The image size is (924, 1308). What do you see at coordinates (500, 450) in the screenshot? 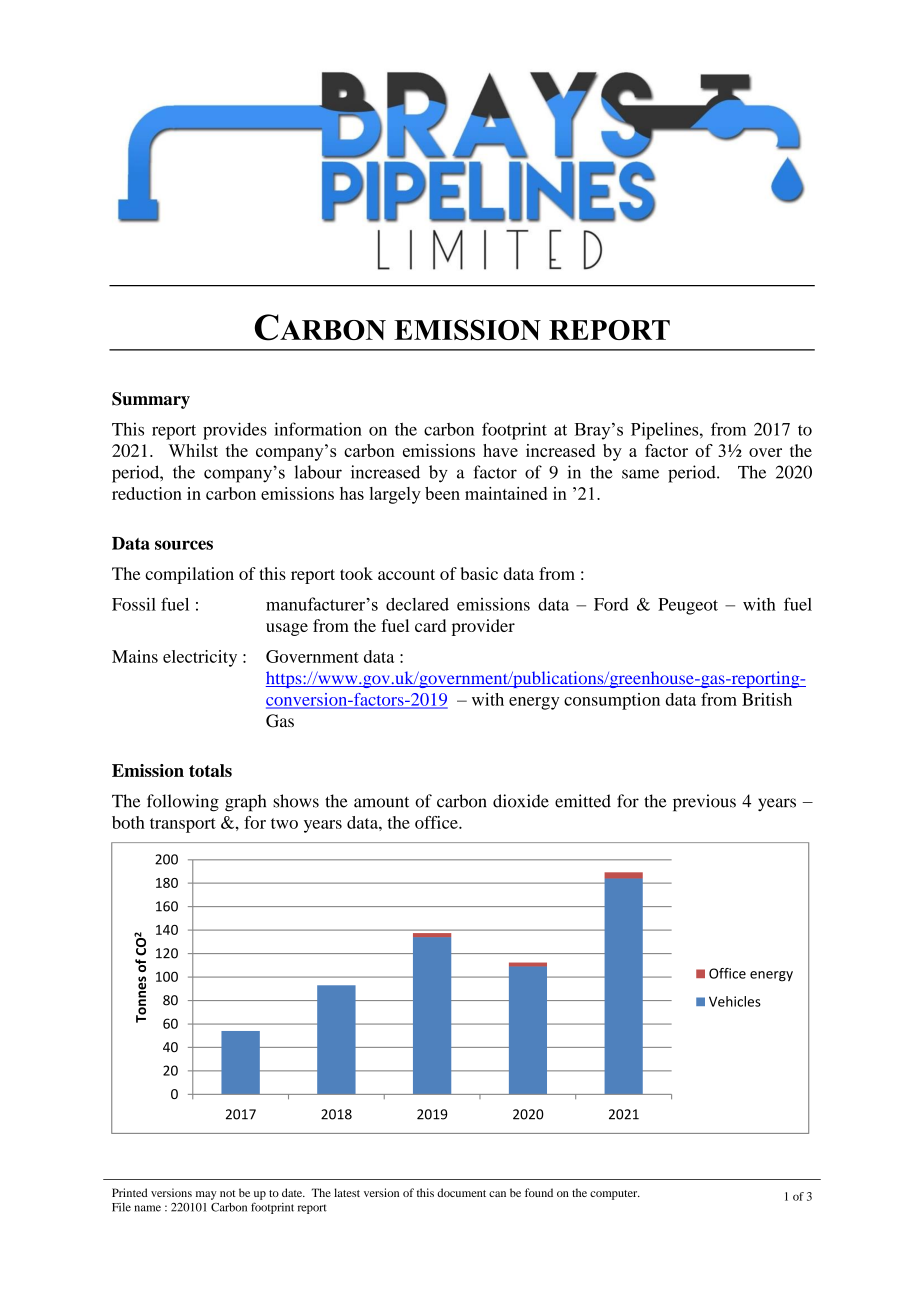
I see `have` at bounding box center [500, 450].
